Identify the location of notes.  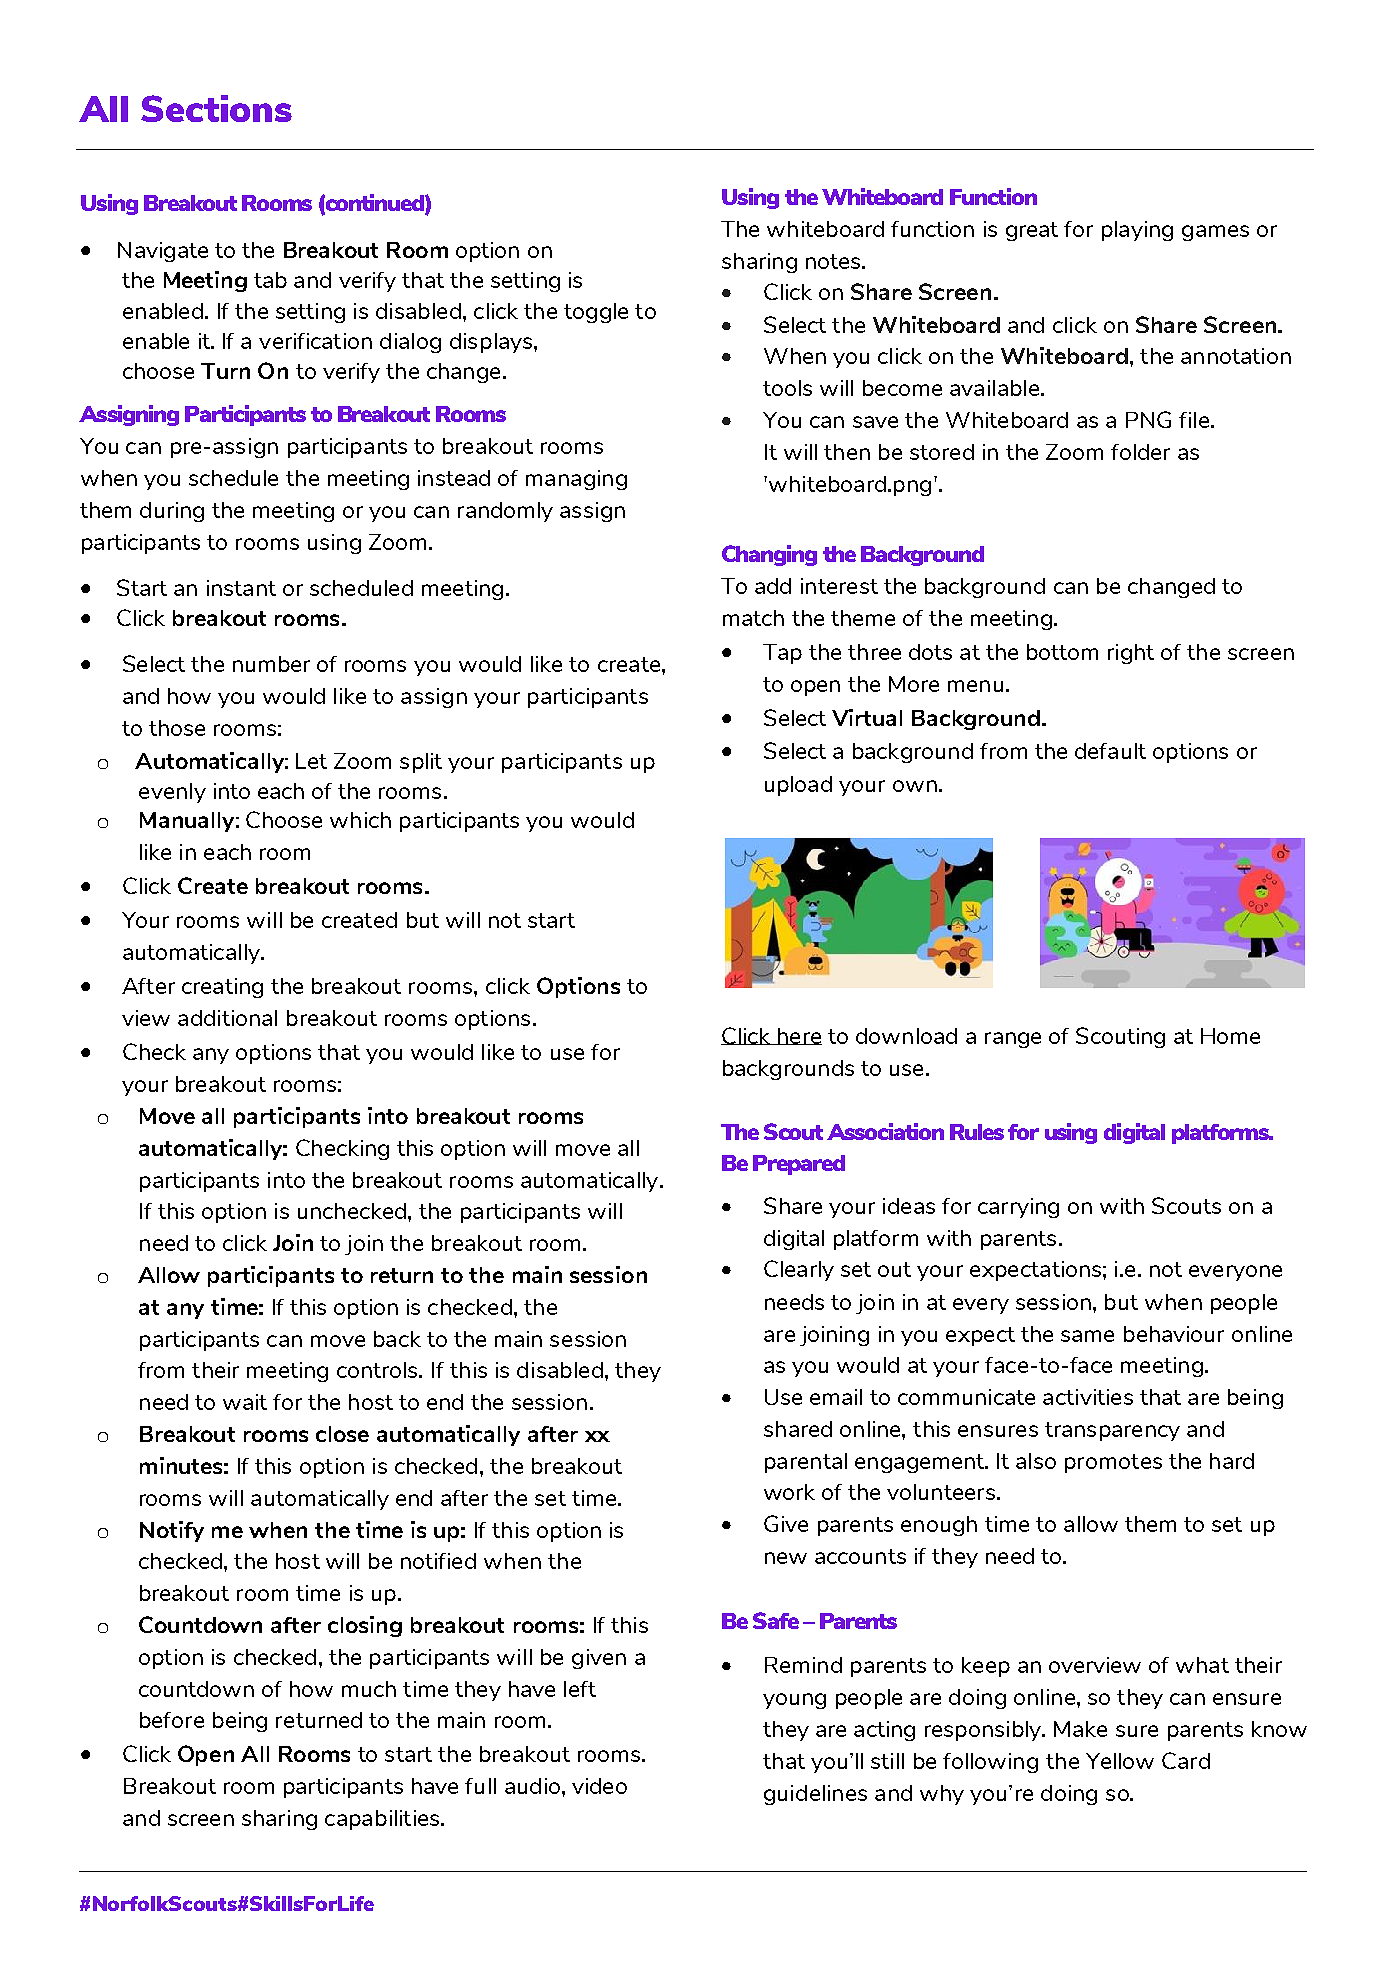
(834, 261).
